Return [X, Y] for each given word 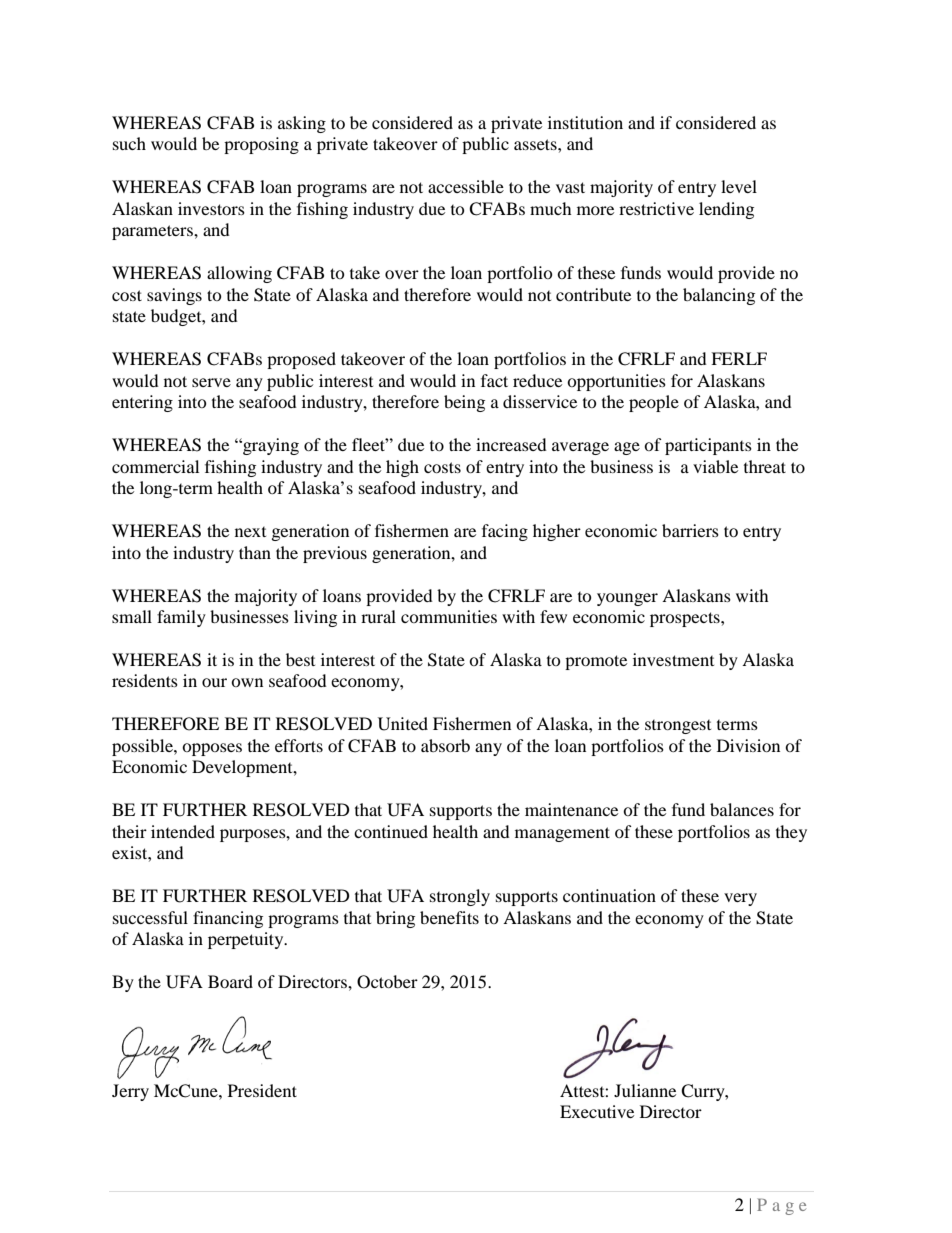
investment [673, 659]
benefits [449, 917]
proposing [261, 145]
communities [449, 616]
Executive [597, 1111]
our [214, 682]
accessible [466, 186]
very [740, 899]
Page [781, 1206]
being [464, 403]
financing [228, 919]
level [739, 186]
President [262, 1090]
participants [708, 446]
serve [211, 382]
